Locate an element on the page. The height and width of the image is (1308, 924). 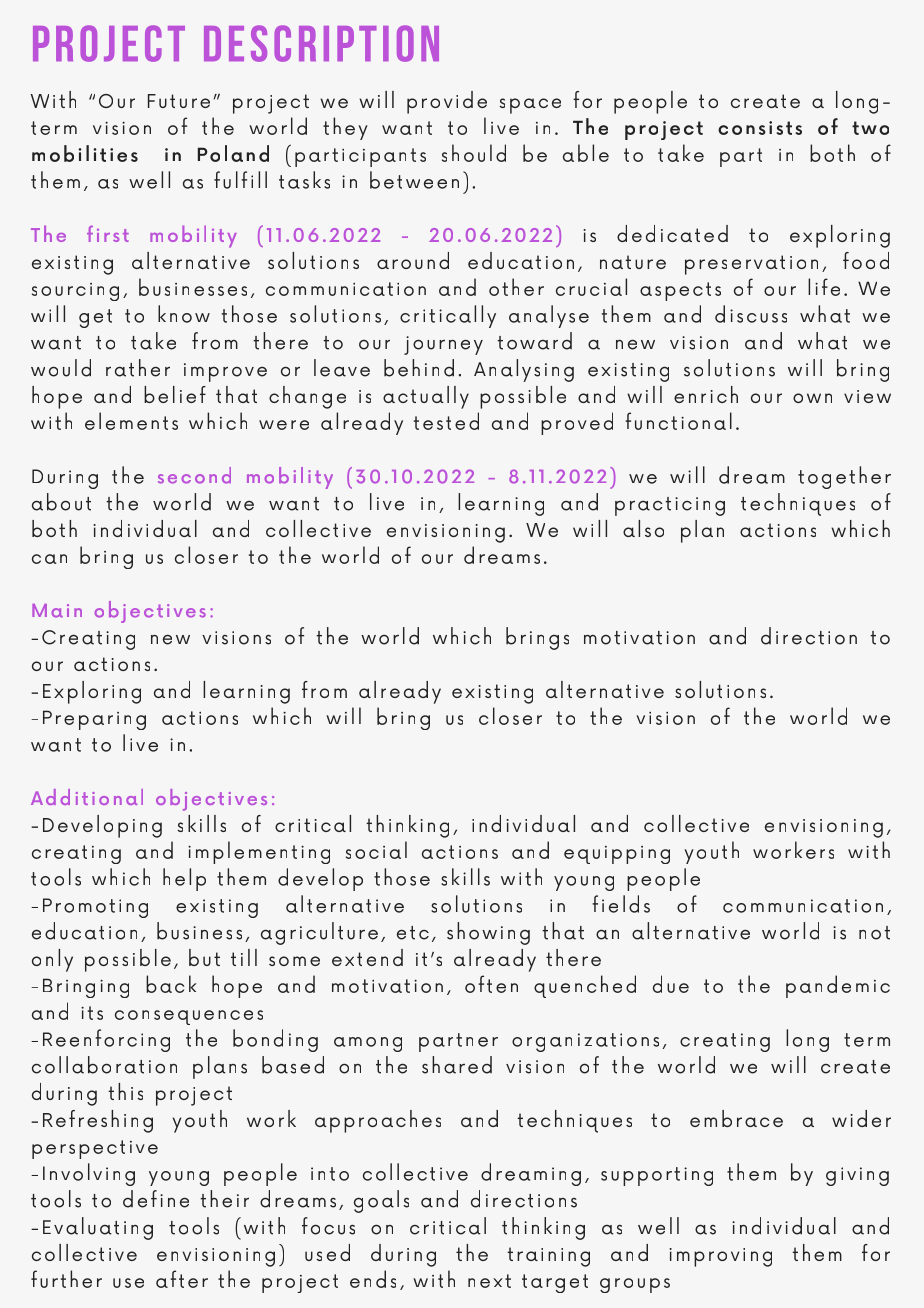
social is located at coordinates (376, 850).
